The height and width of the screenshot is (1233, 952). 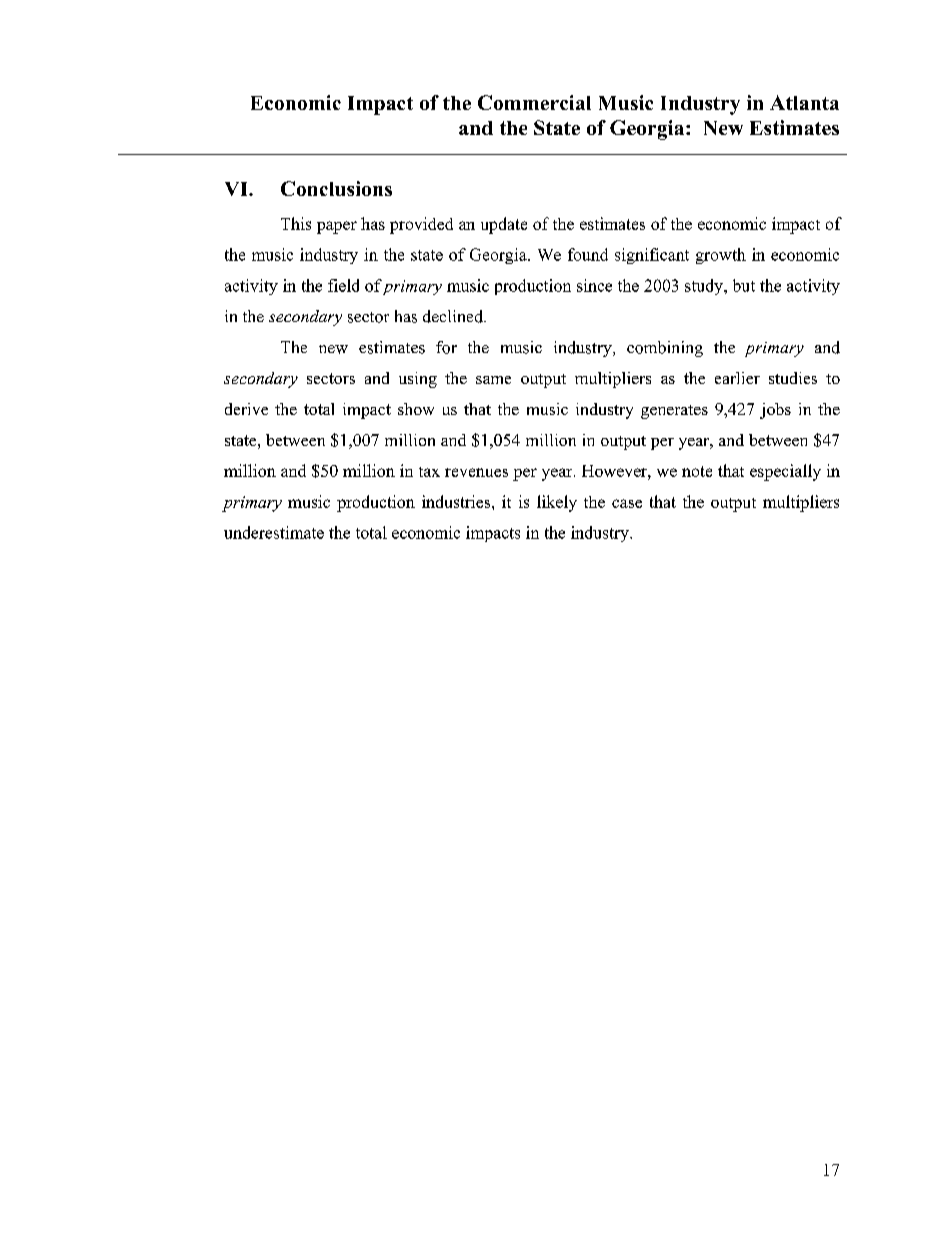 What do you see at coordinates (493, 380) in the screenshot?
I see `same` at bounding box center [493, 380].
